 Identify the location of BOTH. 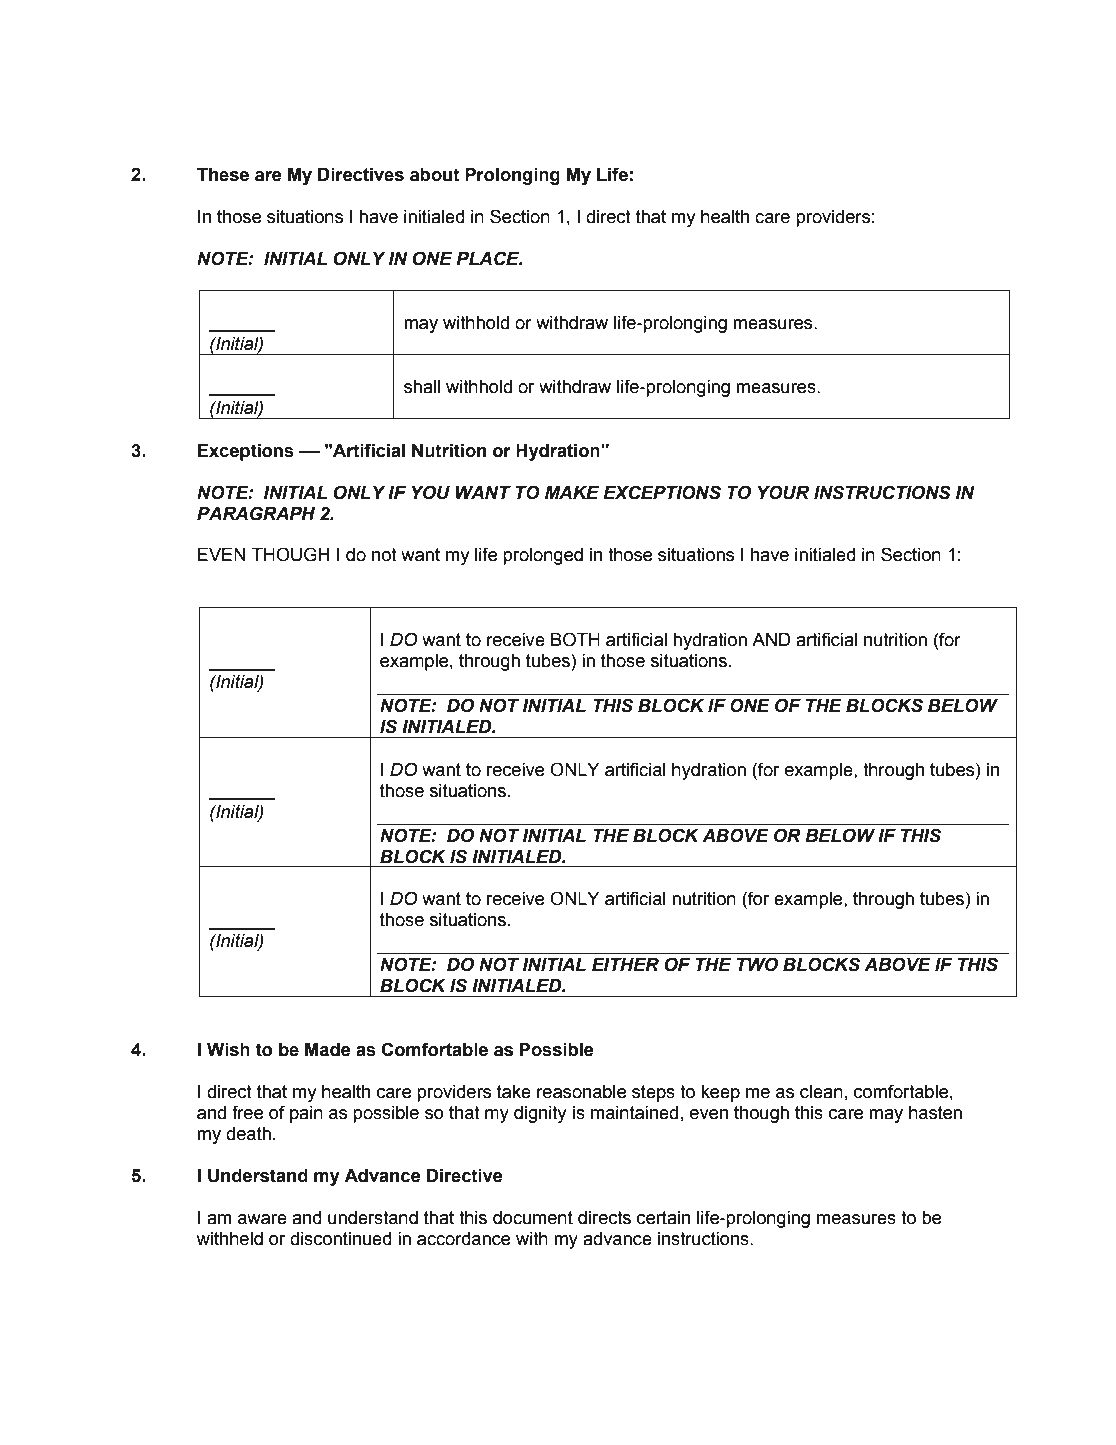
(575, 639).
